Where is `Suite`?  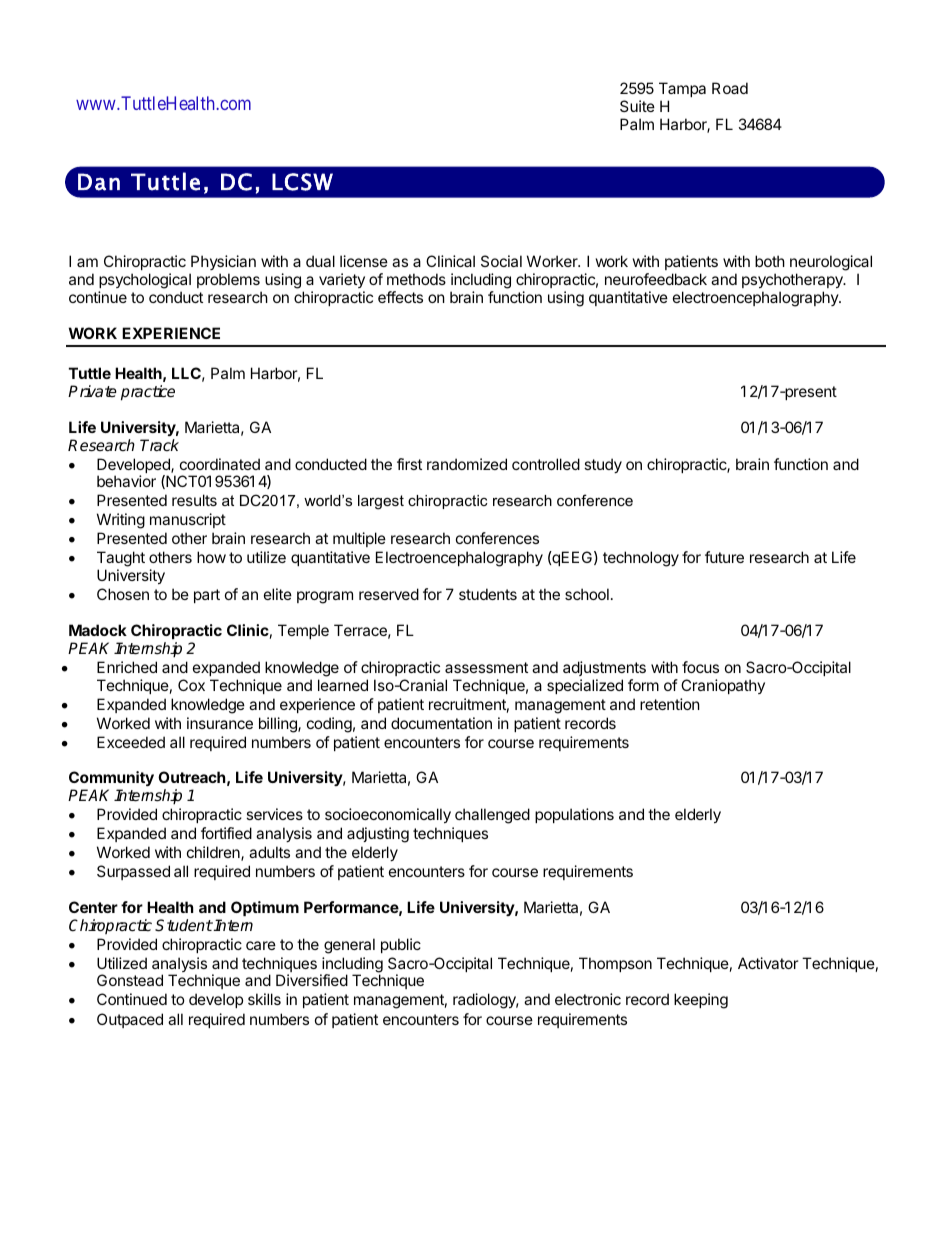 Suite is located at coordinates (637, 106).
